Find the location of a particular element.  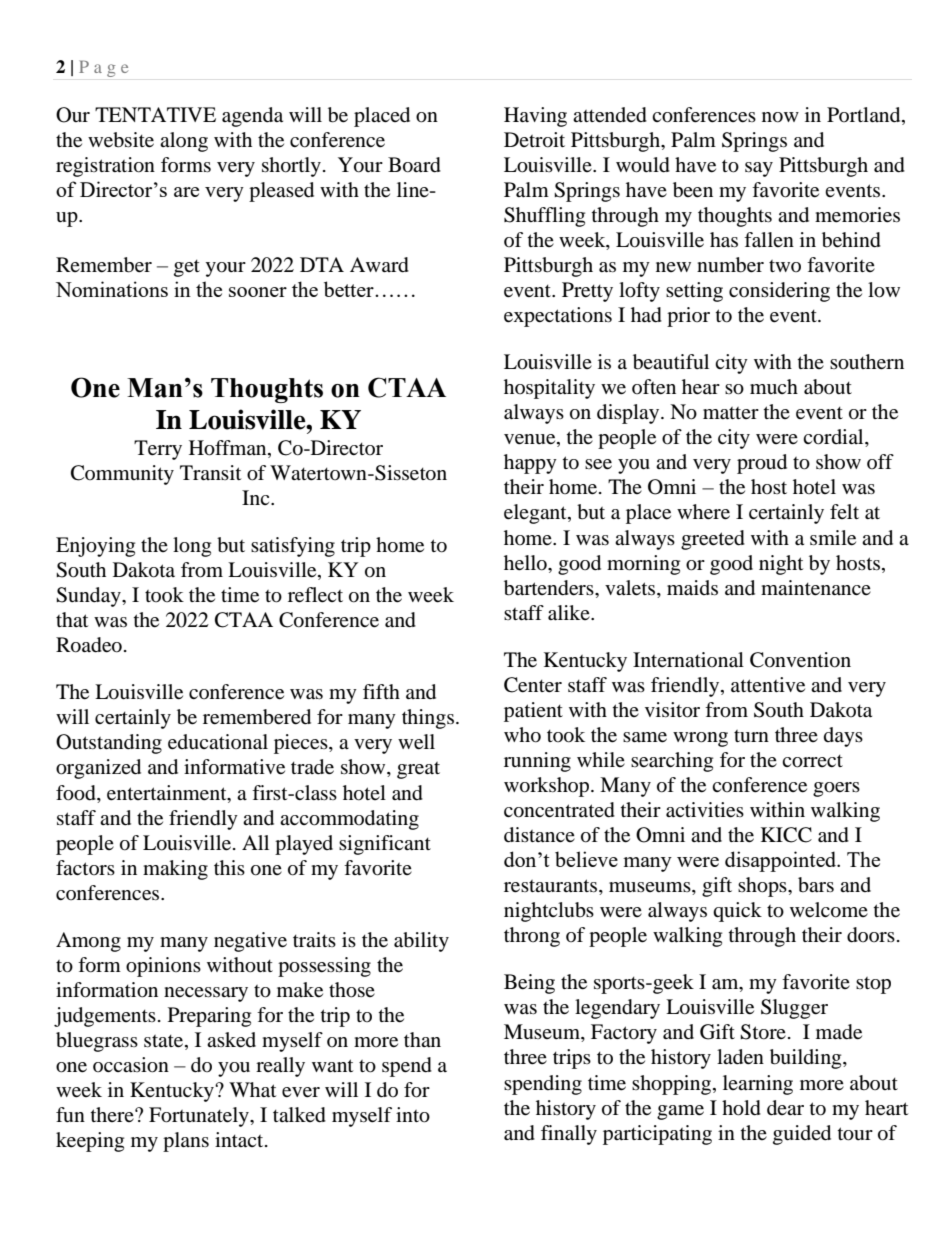

Terry is located at coordinates (158, 450).
